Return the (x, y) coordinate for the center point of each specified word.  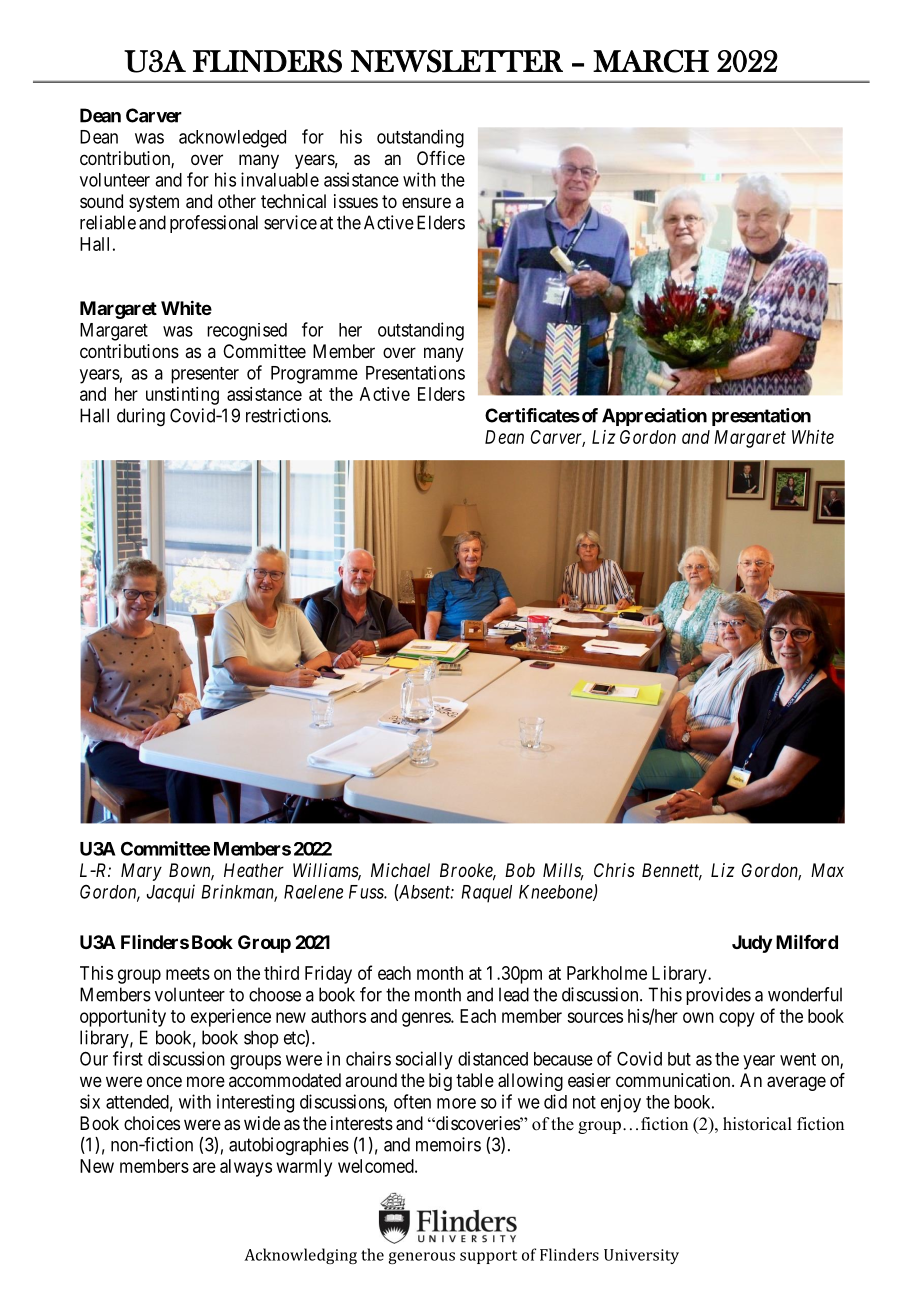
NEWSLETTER (457, 61)
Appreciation (654, 417)
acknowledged (232, 139)
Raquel (486, 894)
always (246, 1168)
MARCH (651, 61)
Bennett (672, 871)
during (141, 417)
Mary (141, 872)
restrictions (287, 415)
